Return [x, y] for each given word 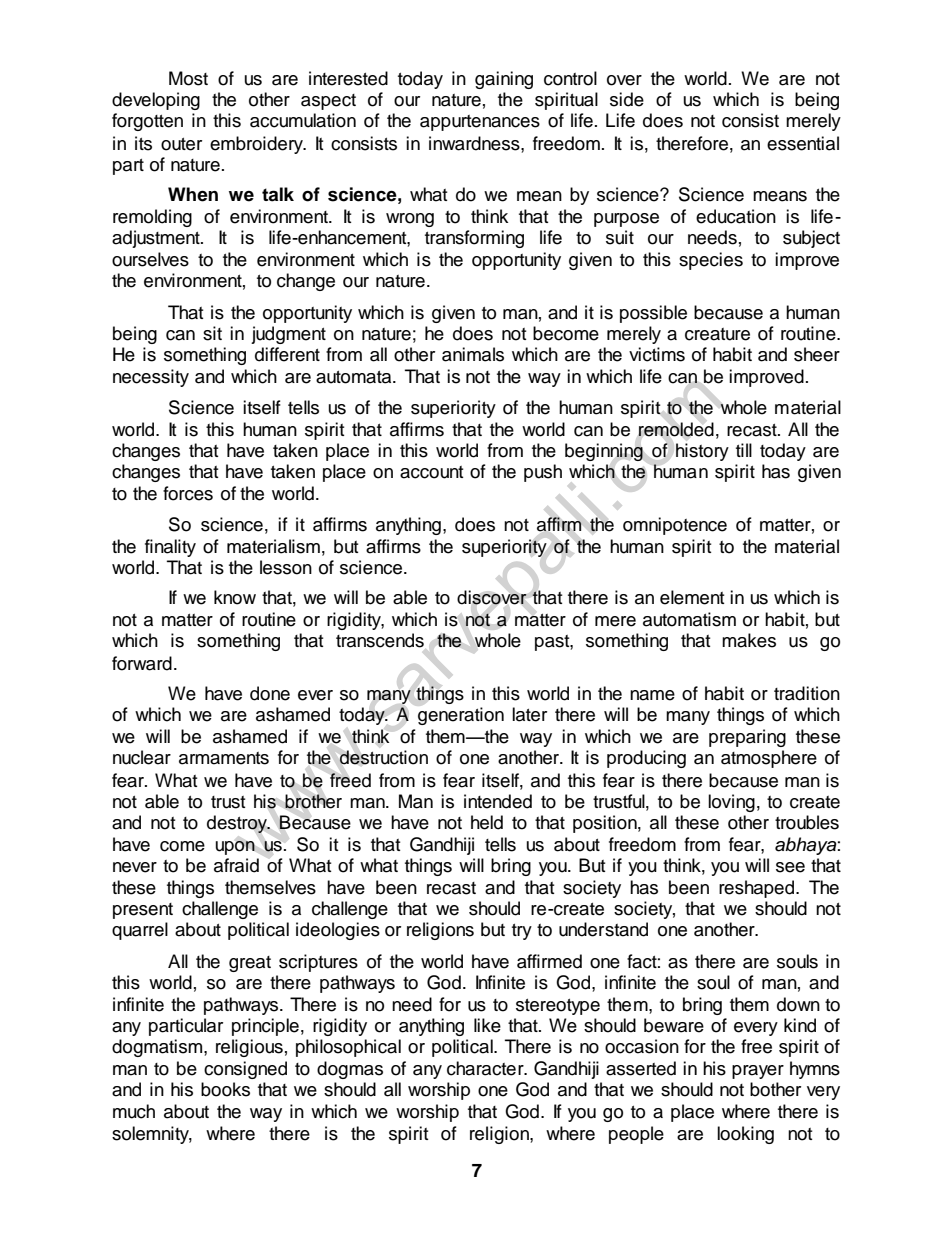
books [225, 1089]
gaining [504, 80]
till [744, 450]
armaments [224, 758]
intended [498, 801]
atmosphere [769, 759]
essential [803, 143]
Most [188, 78]
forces [188, 493]
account [431, 472]
